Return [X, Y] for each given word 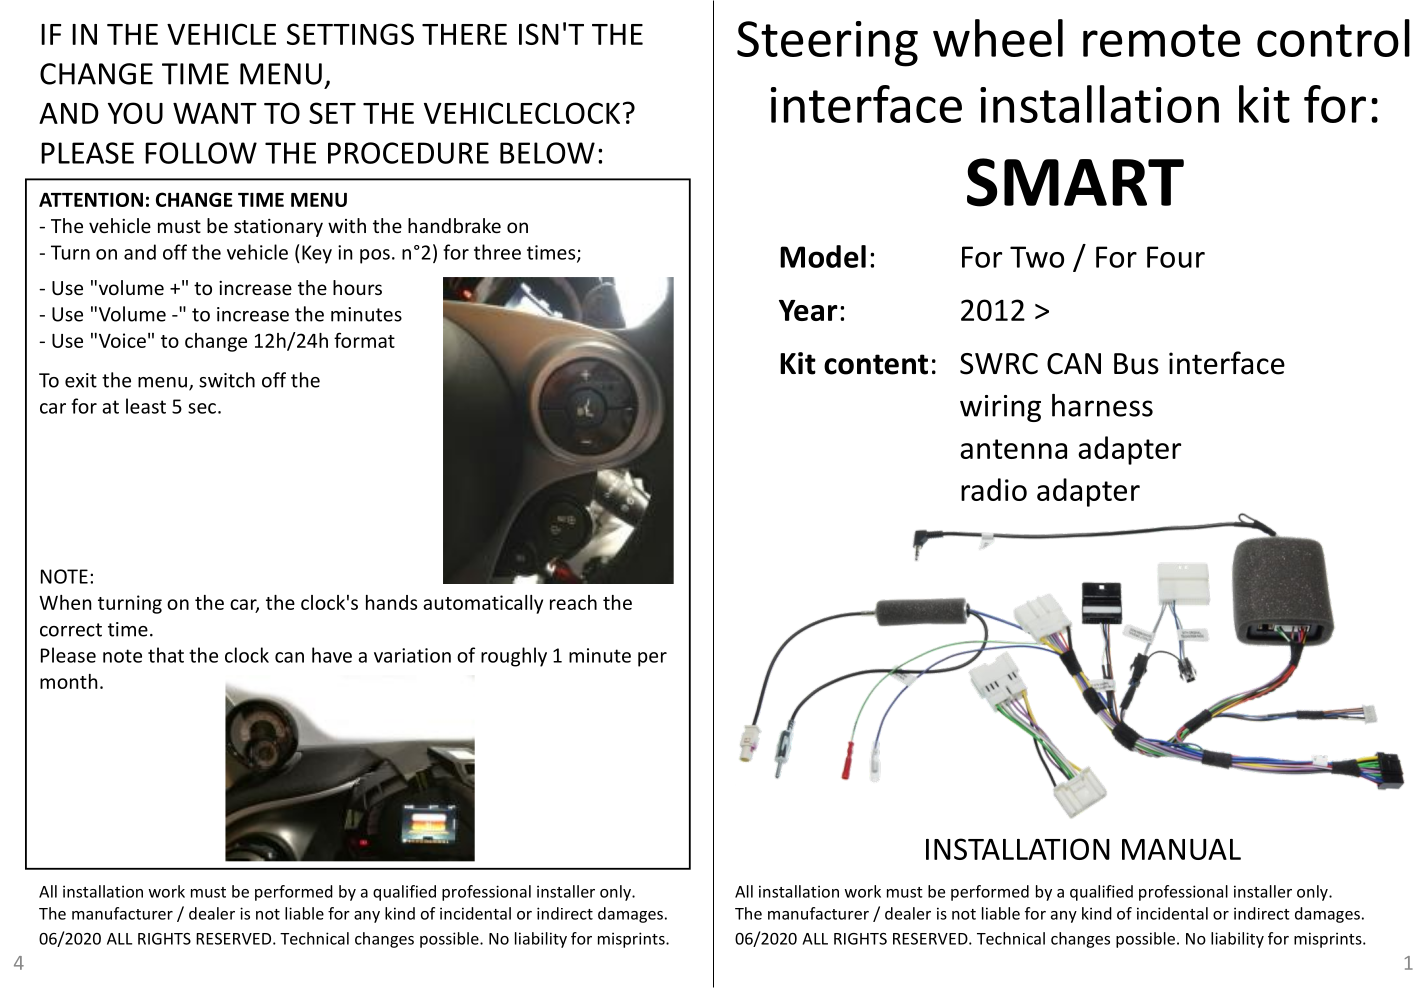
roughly [514, 657]
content [876, 364]
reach [573, 602]
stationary [278, 228]
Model [823, 256]
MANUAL [1181, 849]
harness [1102, 405]
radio [994, 489]
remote [1162, 40]
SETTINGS [350, 34]
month [69, 681]
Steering [827, 44]
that [166, 655]
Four [1176, 257]
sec [202, 408]
